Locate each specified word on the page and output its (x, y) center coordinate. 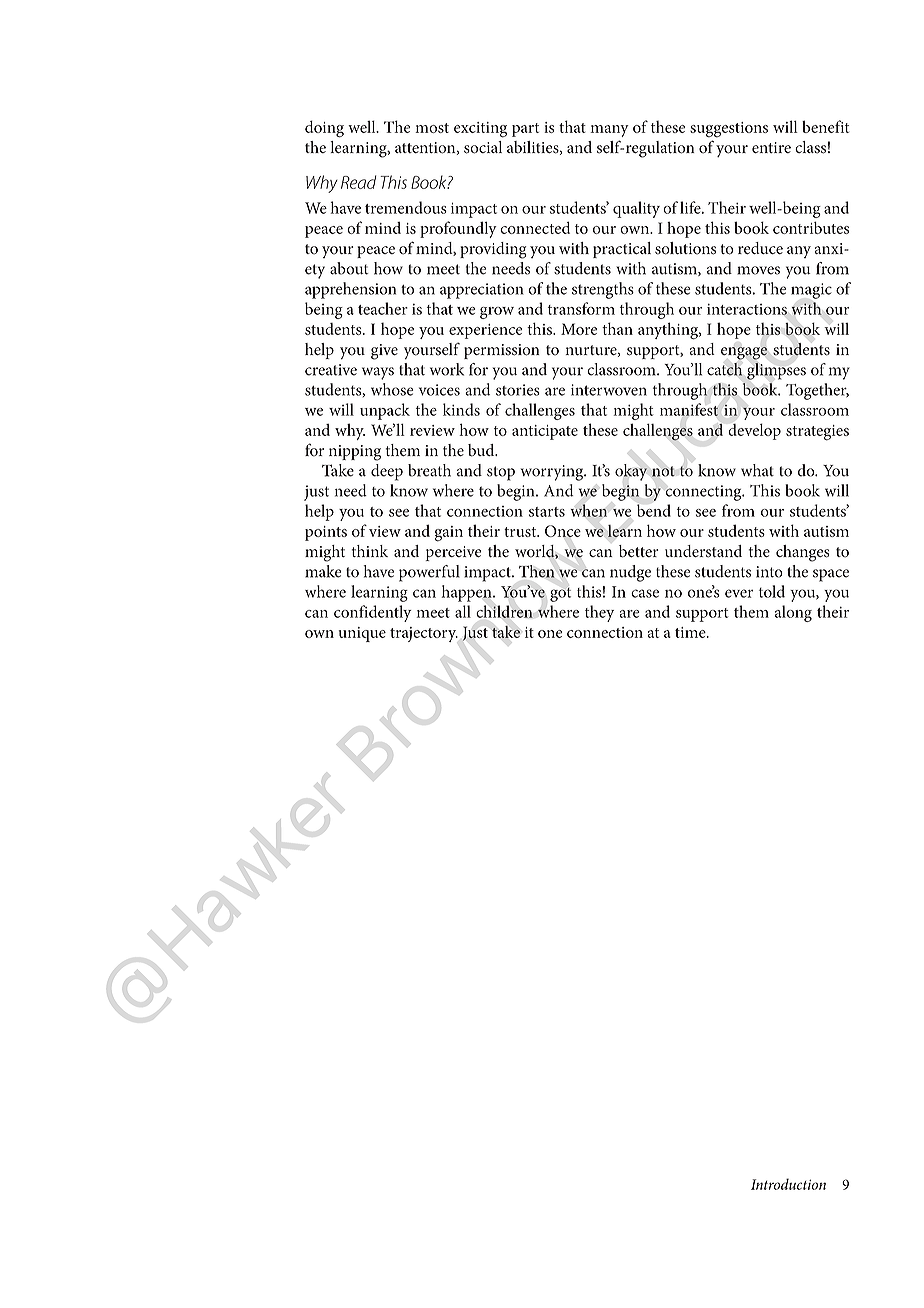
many (609, 131)
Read (358, 182)
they (599, 613)
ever (739, 593)
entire (771, 147)
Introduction (788, 1184)
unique (362, 634)
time (691, 632)
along (793, 613)
